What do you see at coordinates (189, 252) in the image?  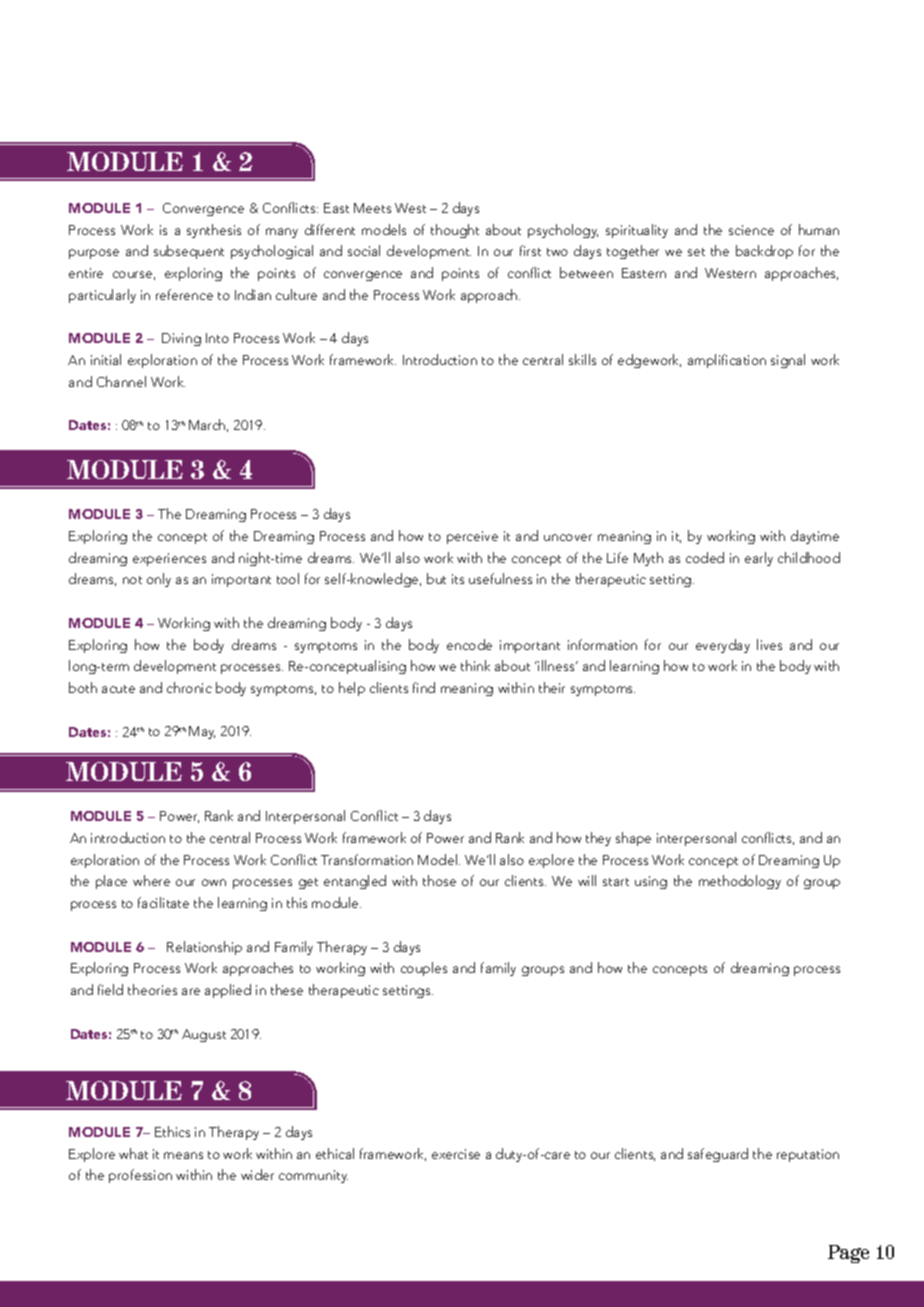 I see `subsequent` at bounding box center [189, 252].
